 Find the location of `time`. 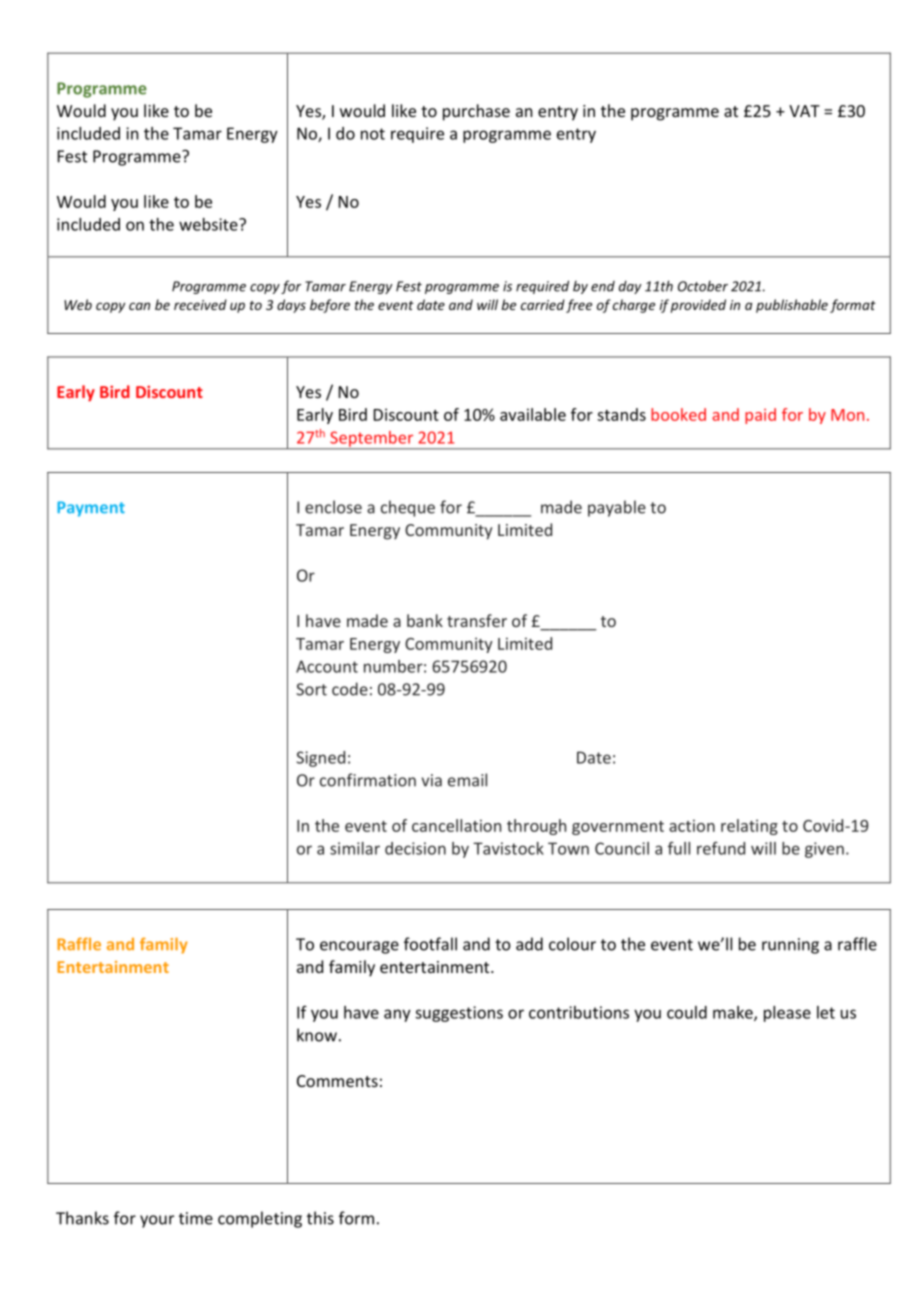

time is located at coordinates (196, 1218).
